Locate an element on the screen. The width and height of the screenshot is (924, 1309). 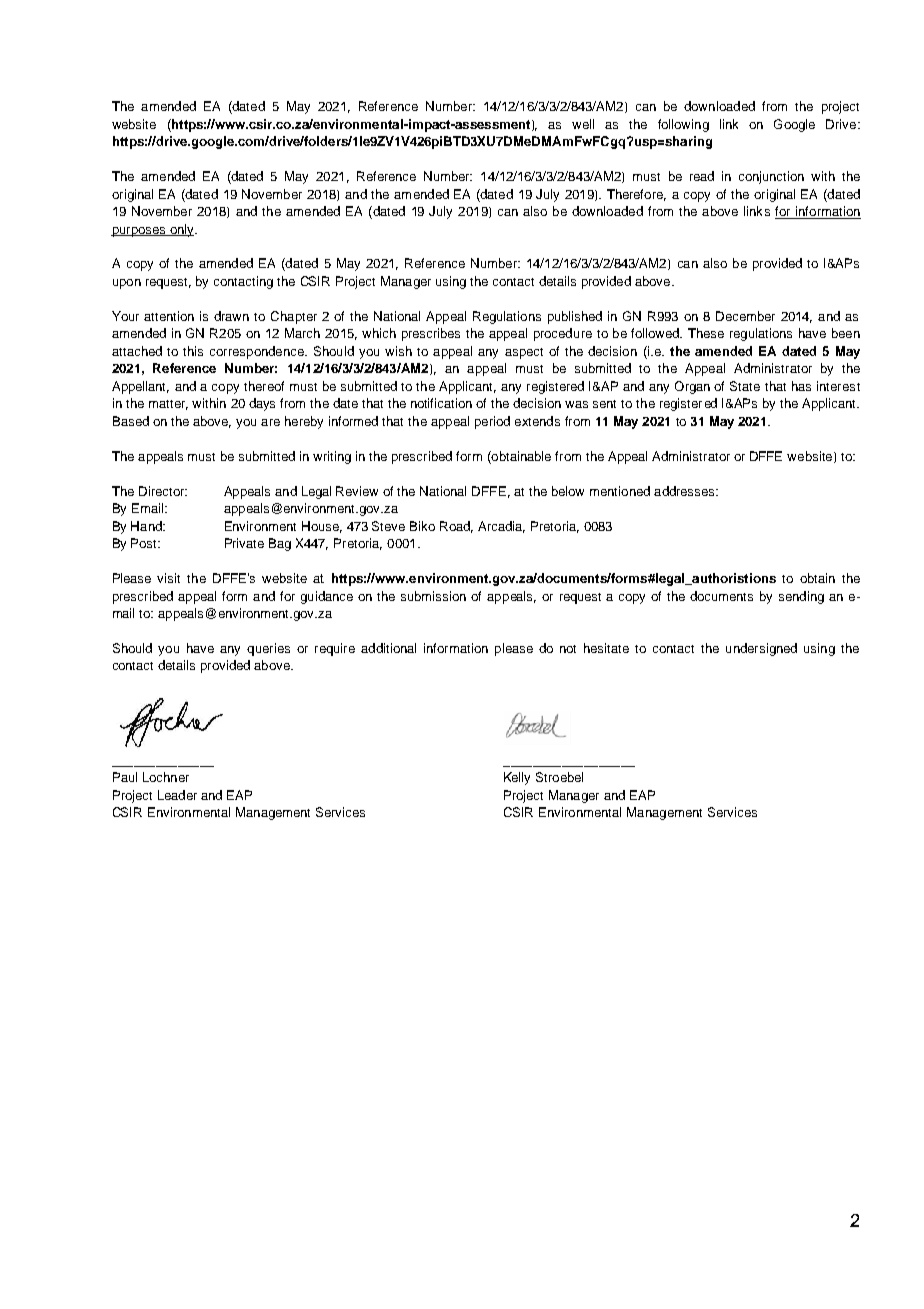
submission is located at coordinates (433, 596).
